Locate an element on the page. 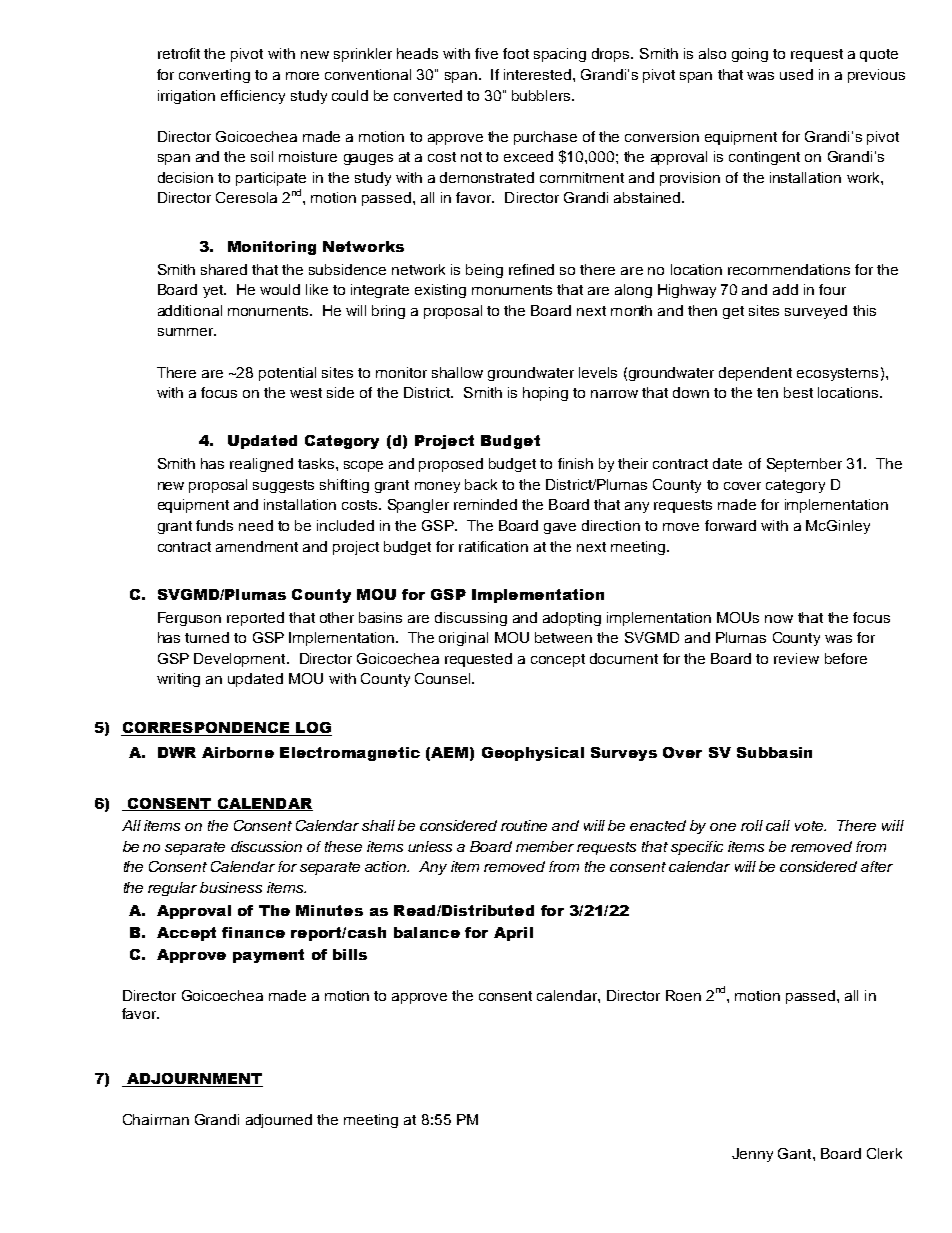 Image resolution: width=952 pixels, height=1233 pixels. Jenny is located at coordinates (752, 1155).
